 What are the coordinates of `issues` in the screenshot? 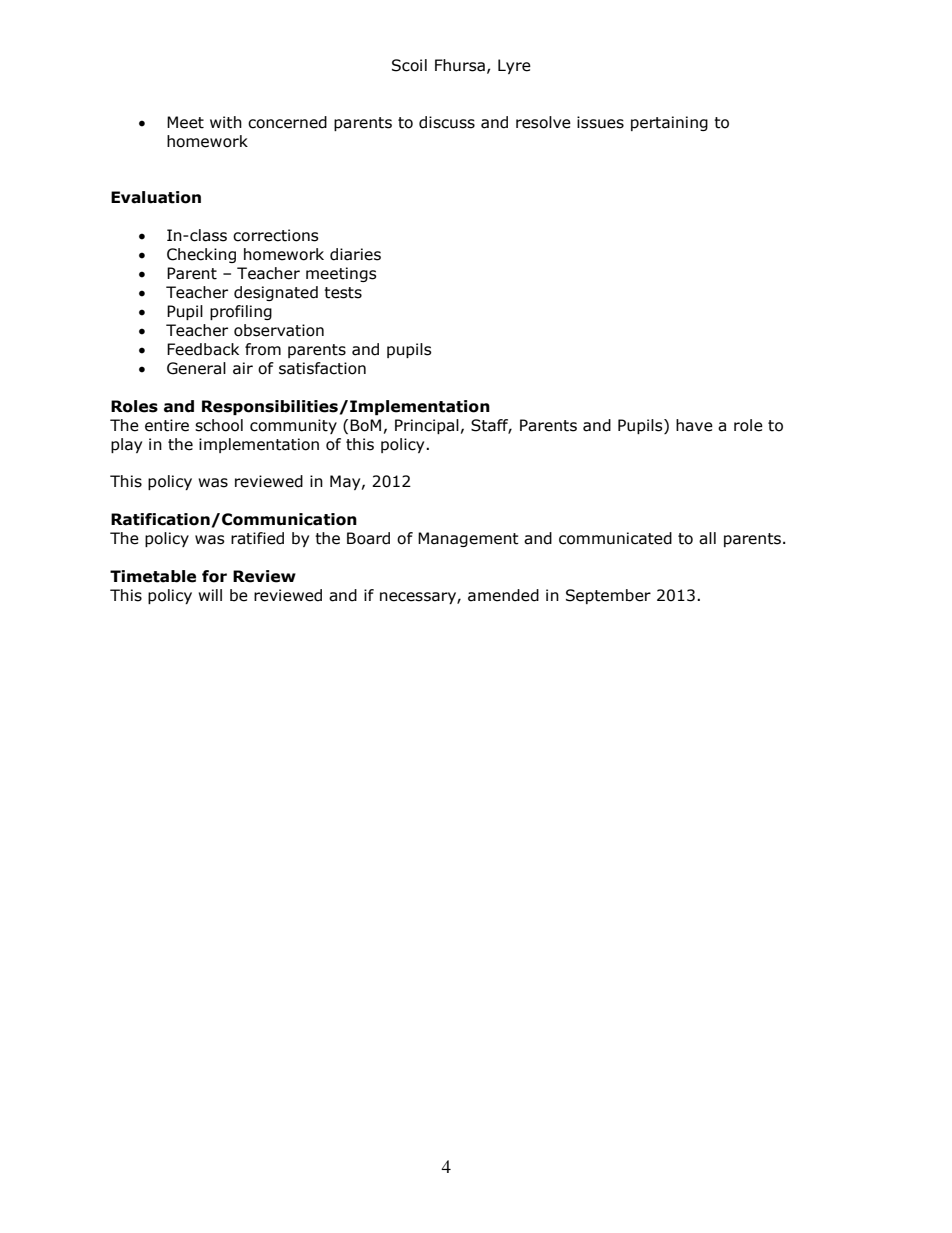 It's located at (600, 122).
